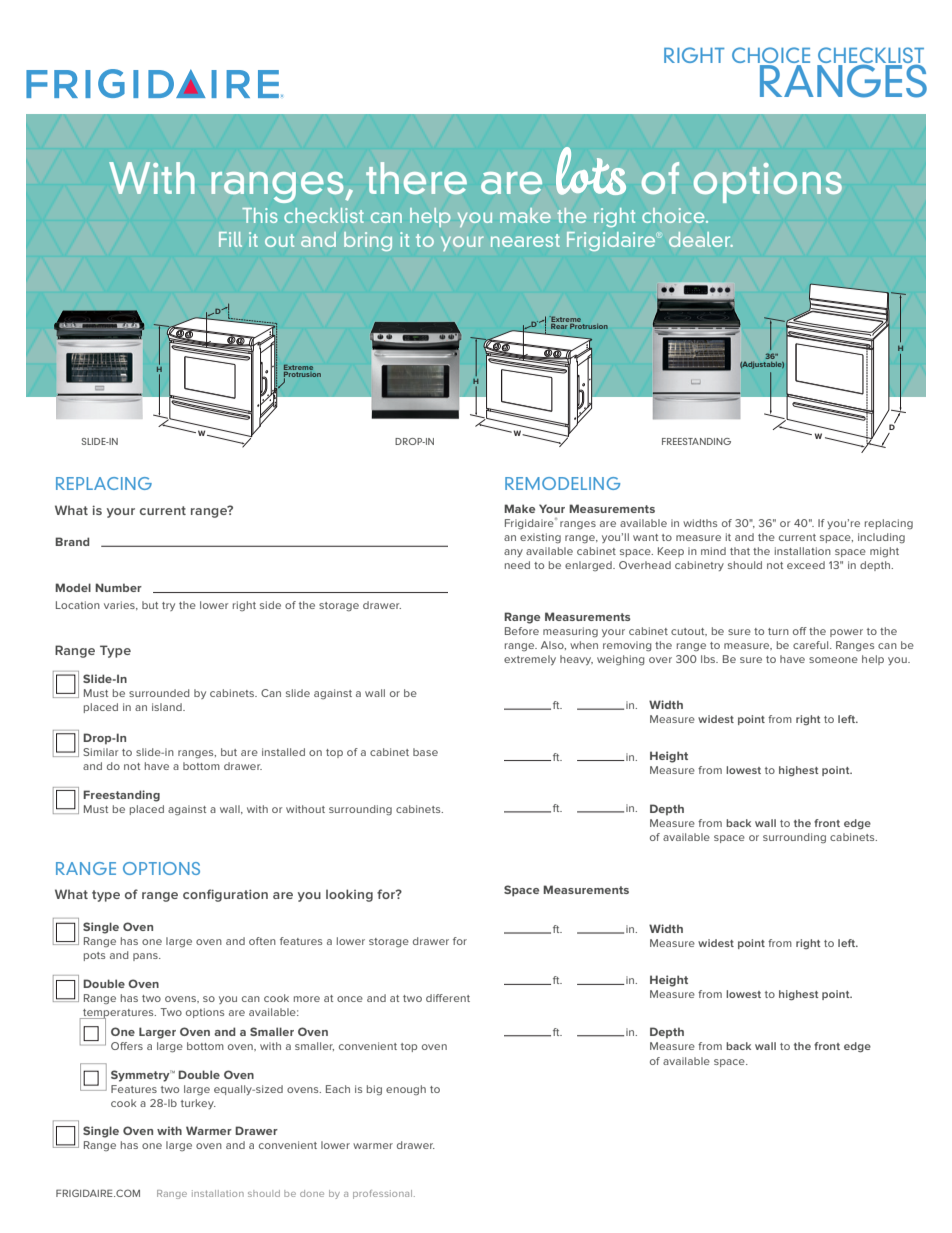 This screenshot has height=1233, width=952. I want to click on dealer, so click(701, 239).
